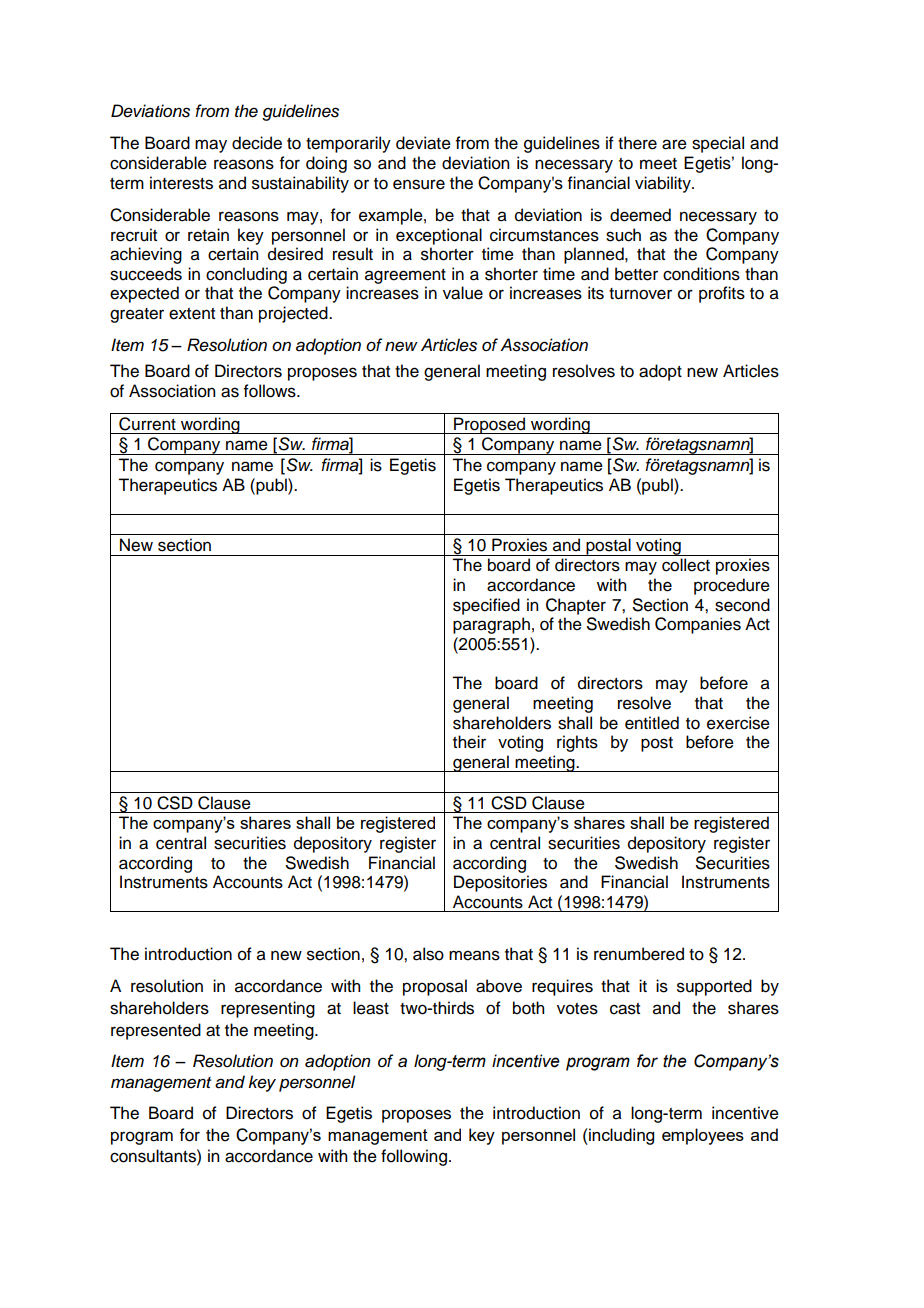 This image has width=924, height=1308. What do you see at coordinates (486, 606) in the image?
I see `specified` at bounding box center [486, 606].
